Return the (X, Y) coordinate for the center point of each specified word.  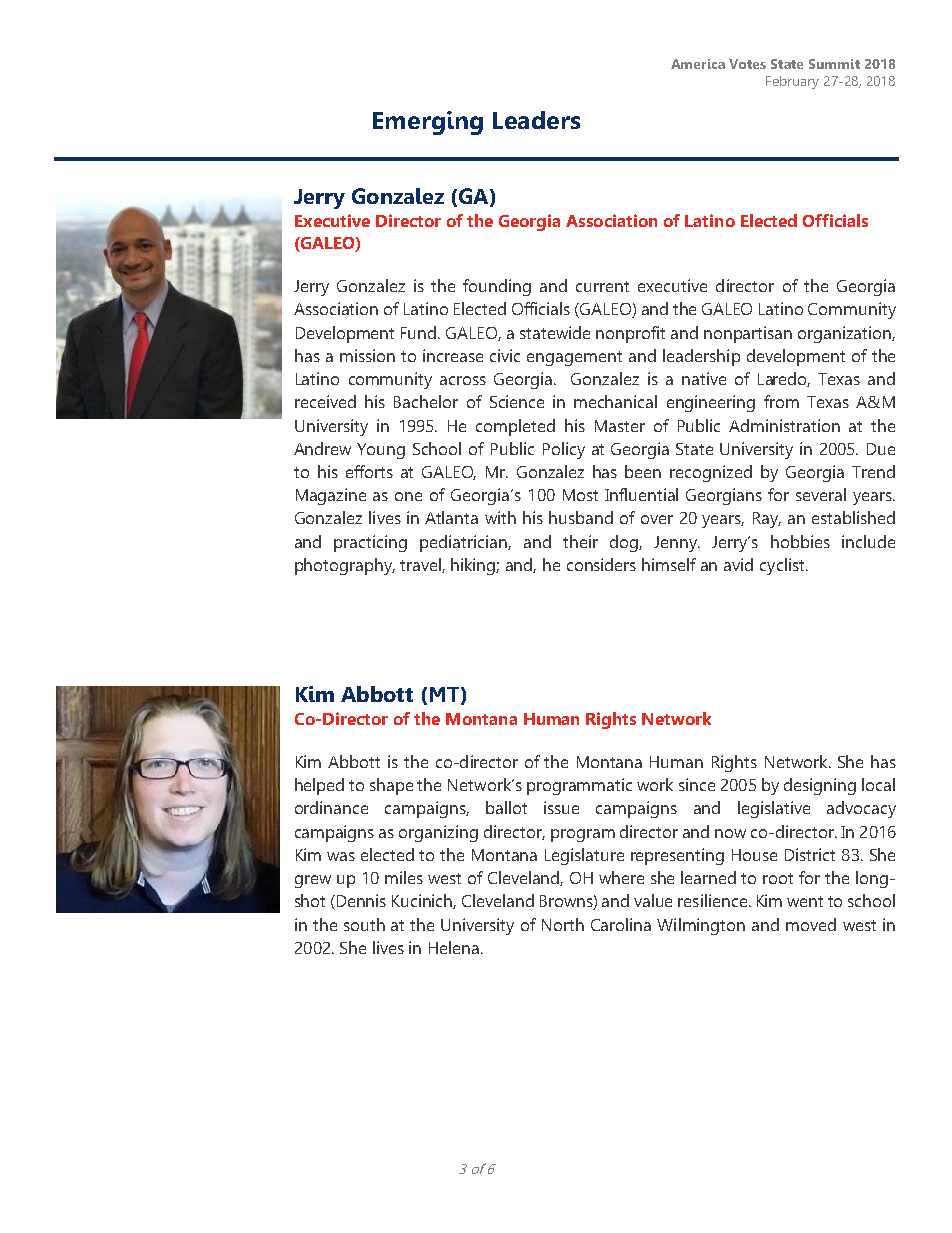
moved (811, 924)
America (698, 64)
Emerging (428, 123)
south (364, 924)
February (792, 82)
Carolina (621, 924)
